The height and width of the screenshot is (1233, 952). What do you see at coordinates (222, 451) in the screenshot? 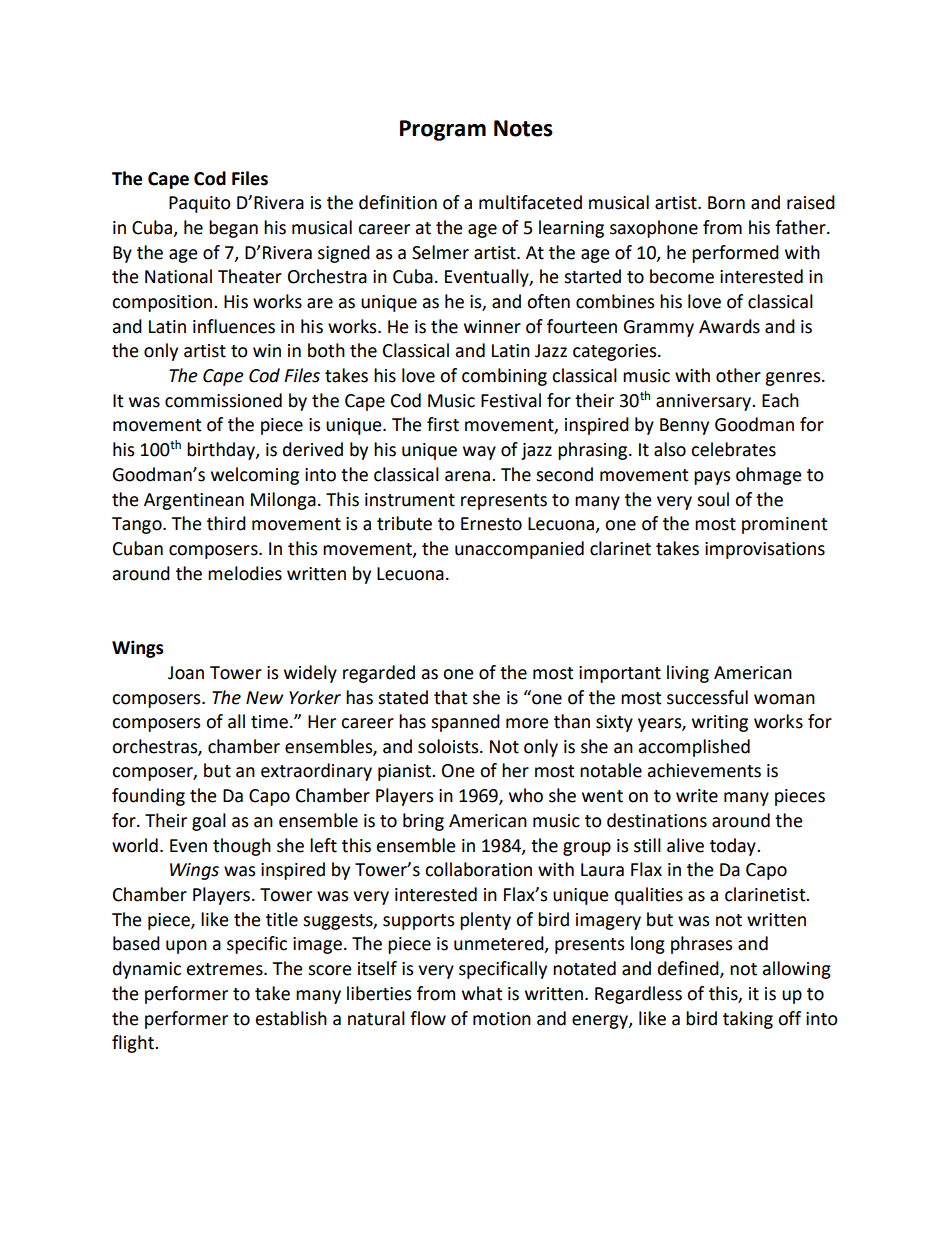
I see `birthday` at bounding box center [222, 451].
